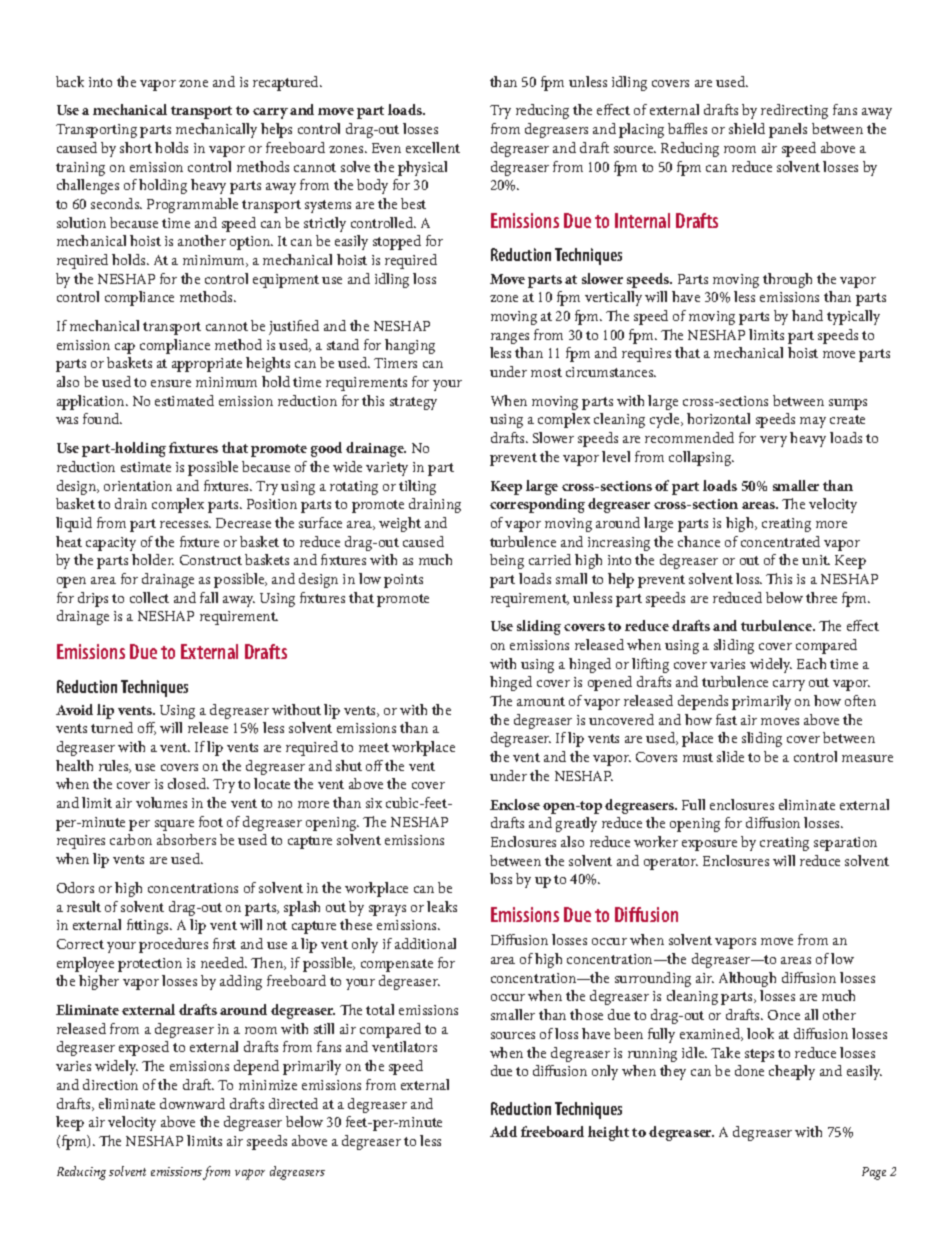 Image resolution: width=952 pixels, height=1233 pixels. I want to click on collect, so click(149, 597).
